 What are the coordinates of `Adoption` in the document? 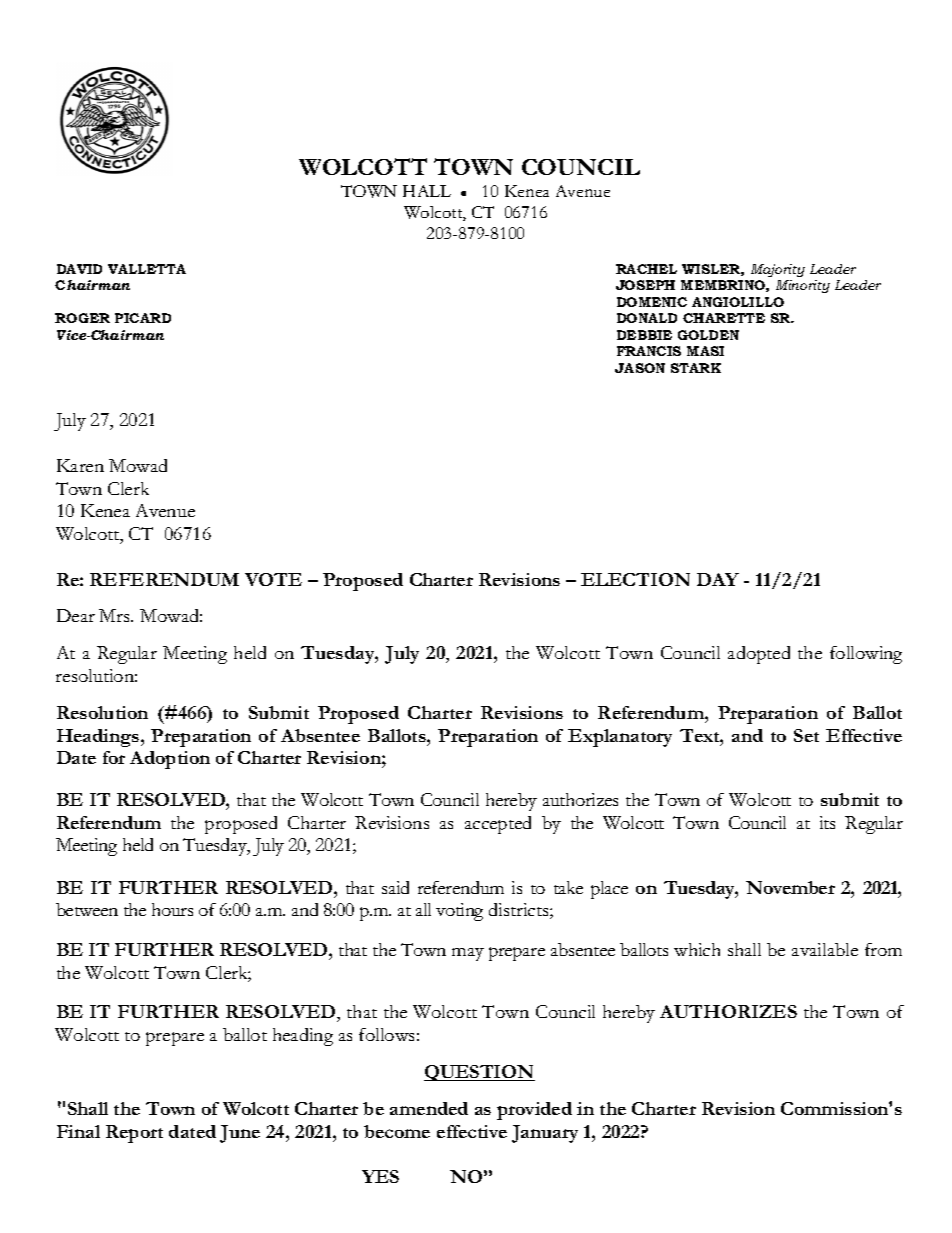 It's located at (170, 760).
